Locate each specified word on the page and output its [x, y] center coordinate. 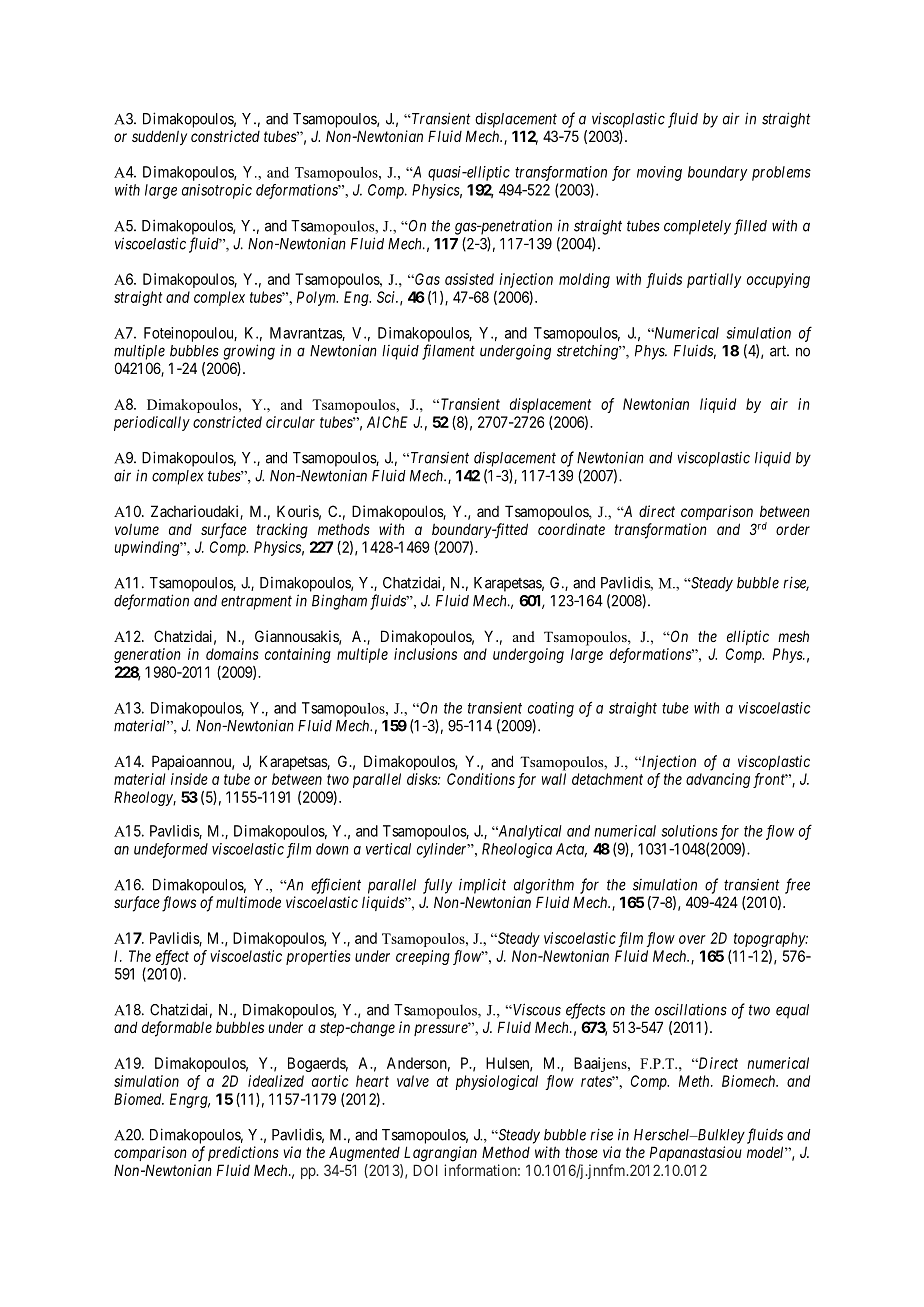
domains [232, 654]
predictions [243, 1153]
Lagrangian [440, 1154]
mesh [793, 636]
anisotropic [217, 191]
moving [659, 173]
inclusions [425, 654]
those [581, 1152]
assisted [469, 279]
